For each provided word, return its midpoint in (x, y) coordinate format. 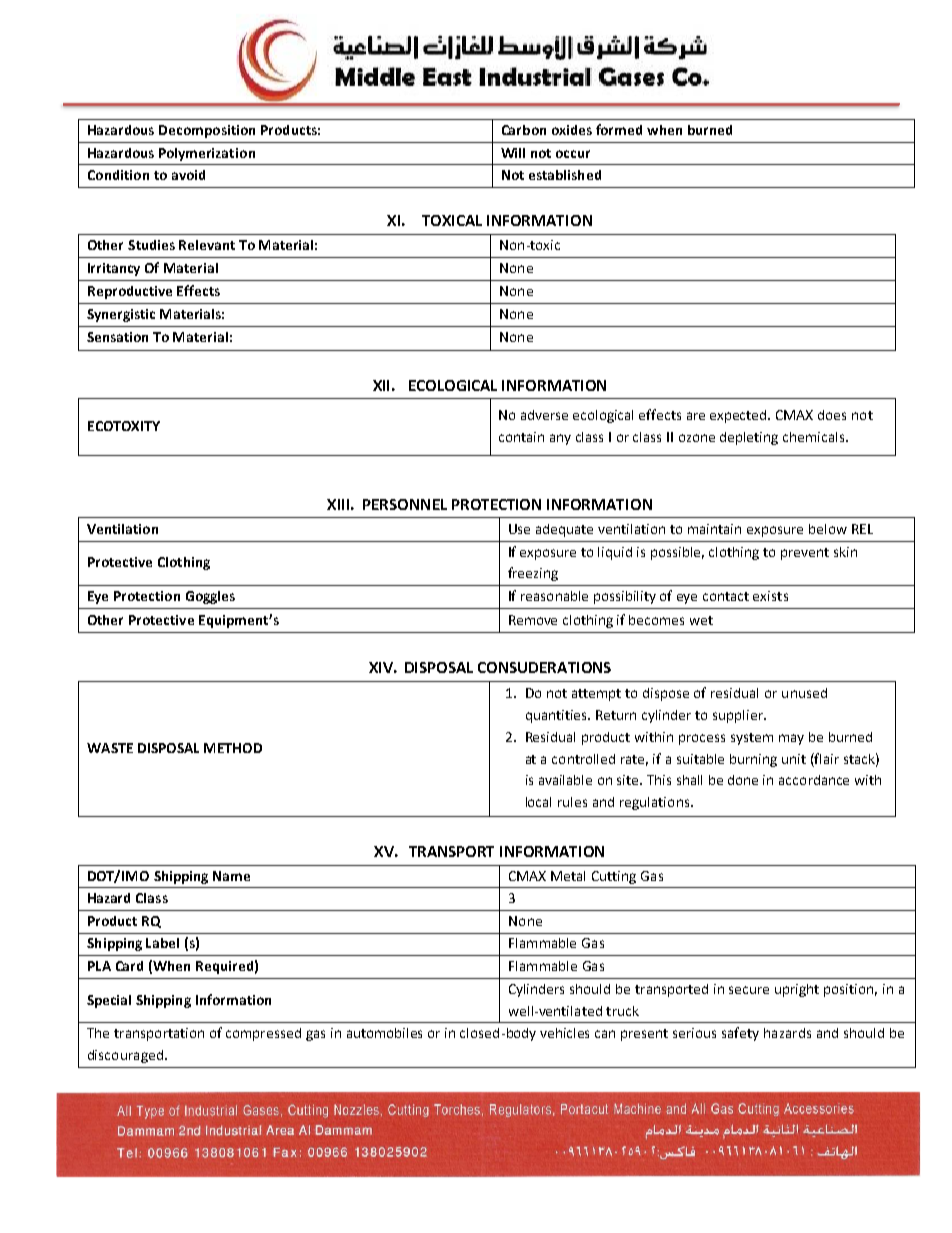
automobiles (384, 1033)
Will (513, 153)
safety (740, 1034)
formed (619, 129)
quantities (558, 716)
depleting (749, 438)
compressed (263, 1034)
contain (521, 437)
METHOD (233, 748)
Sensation (117, 337)
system (752, 739)
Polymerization (207, 154)
